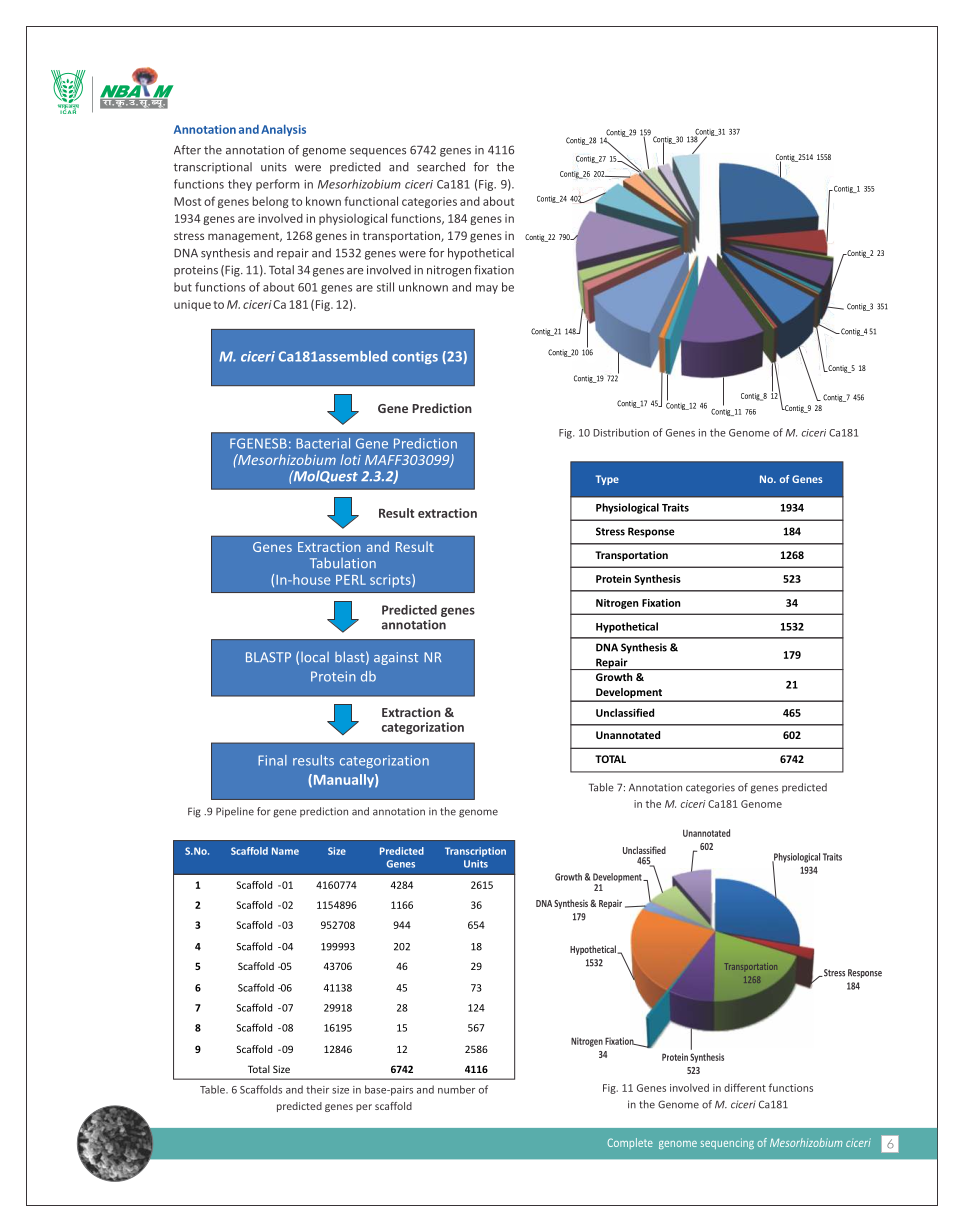 This screenshot has height=1232, width=964. What do you see at coordinates (487, 289) in the screenshot?
I see `may` at bounding box center [487, 289].
